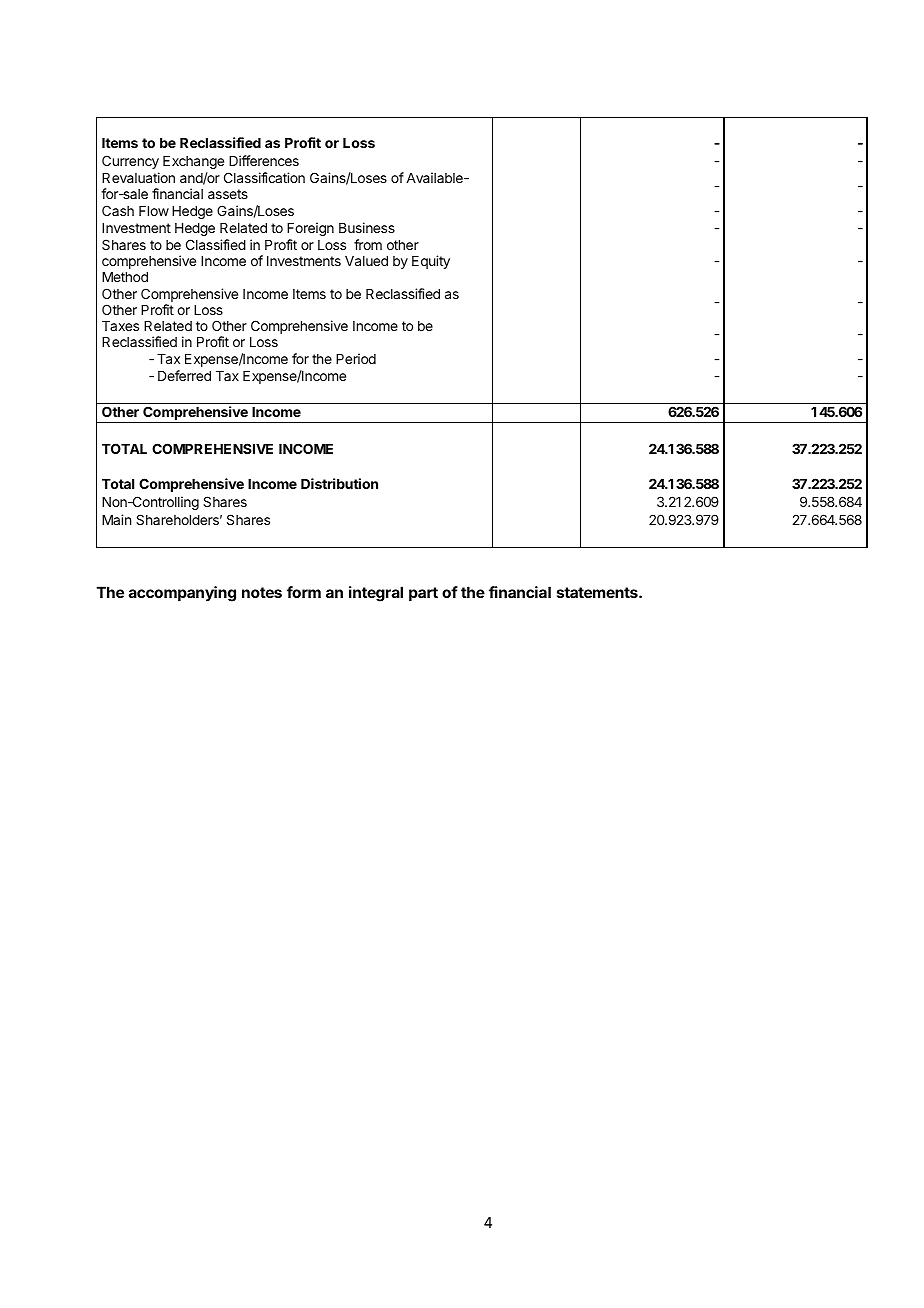 This screenshot has height=1308, width=924. Describe the element at coordinates (367, 227) in the screenshot. I see `Business` at that location.
